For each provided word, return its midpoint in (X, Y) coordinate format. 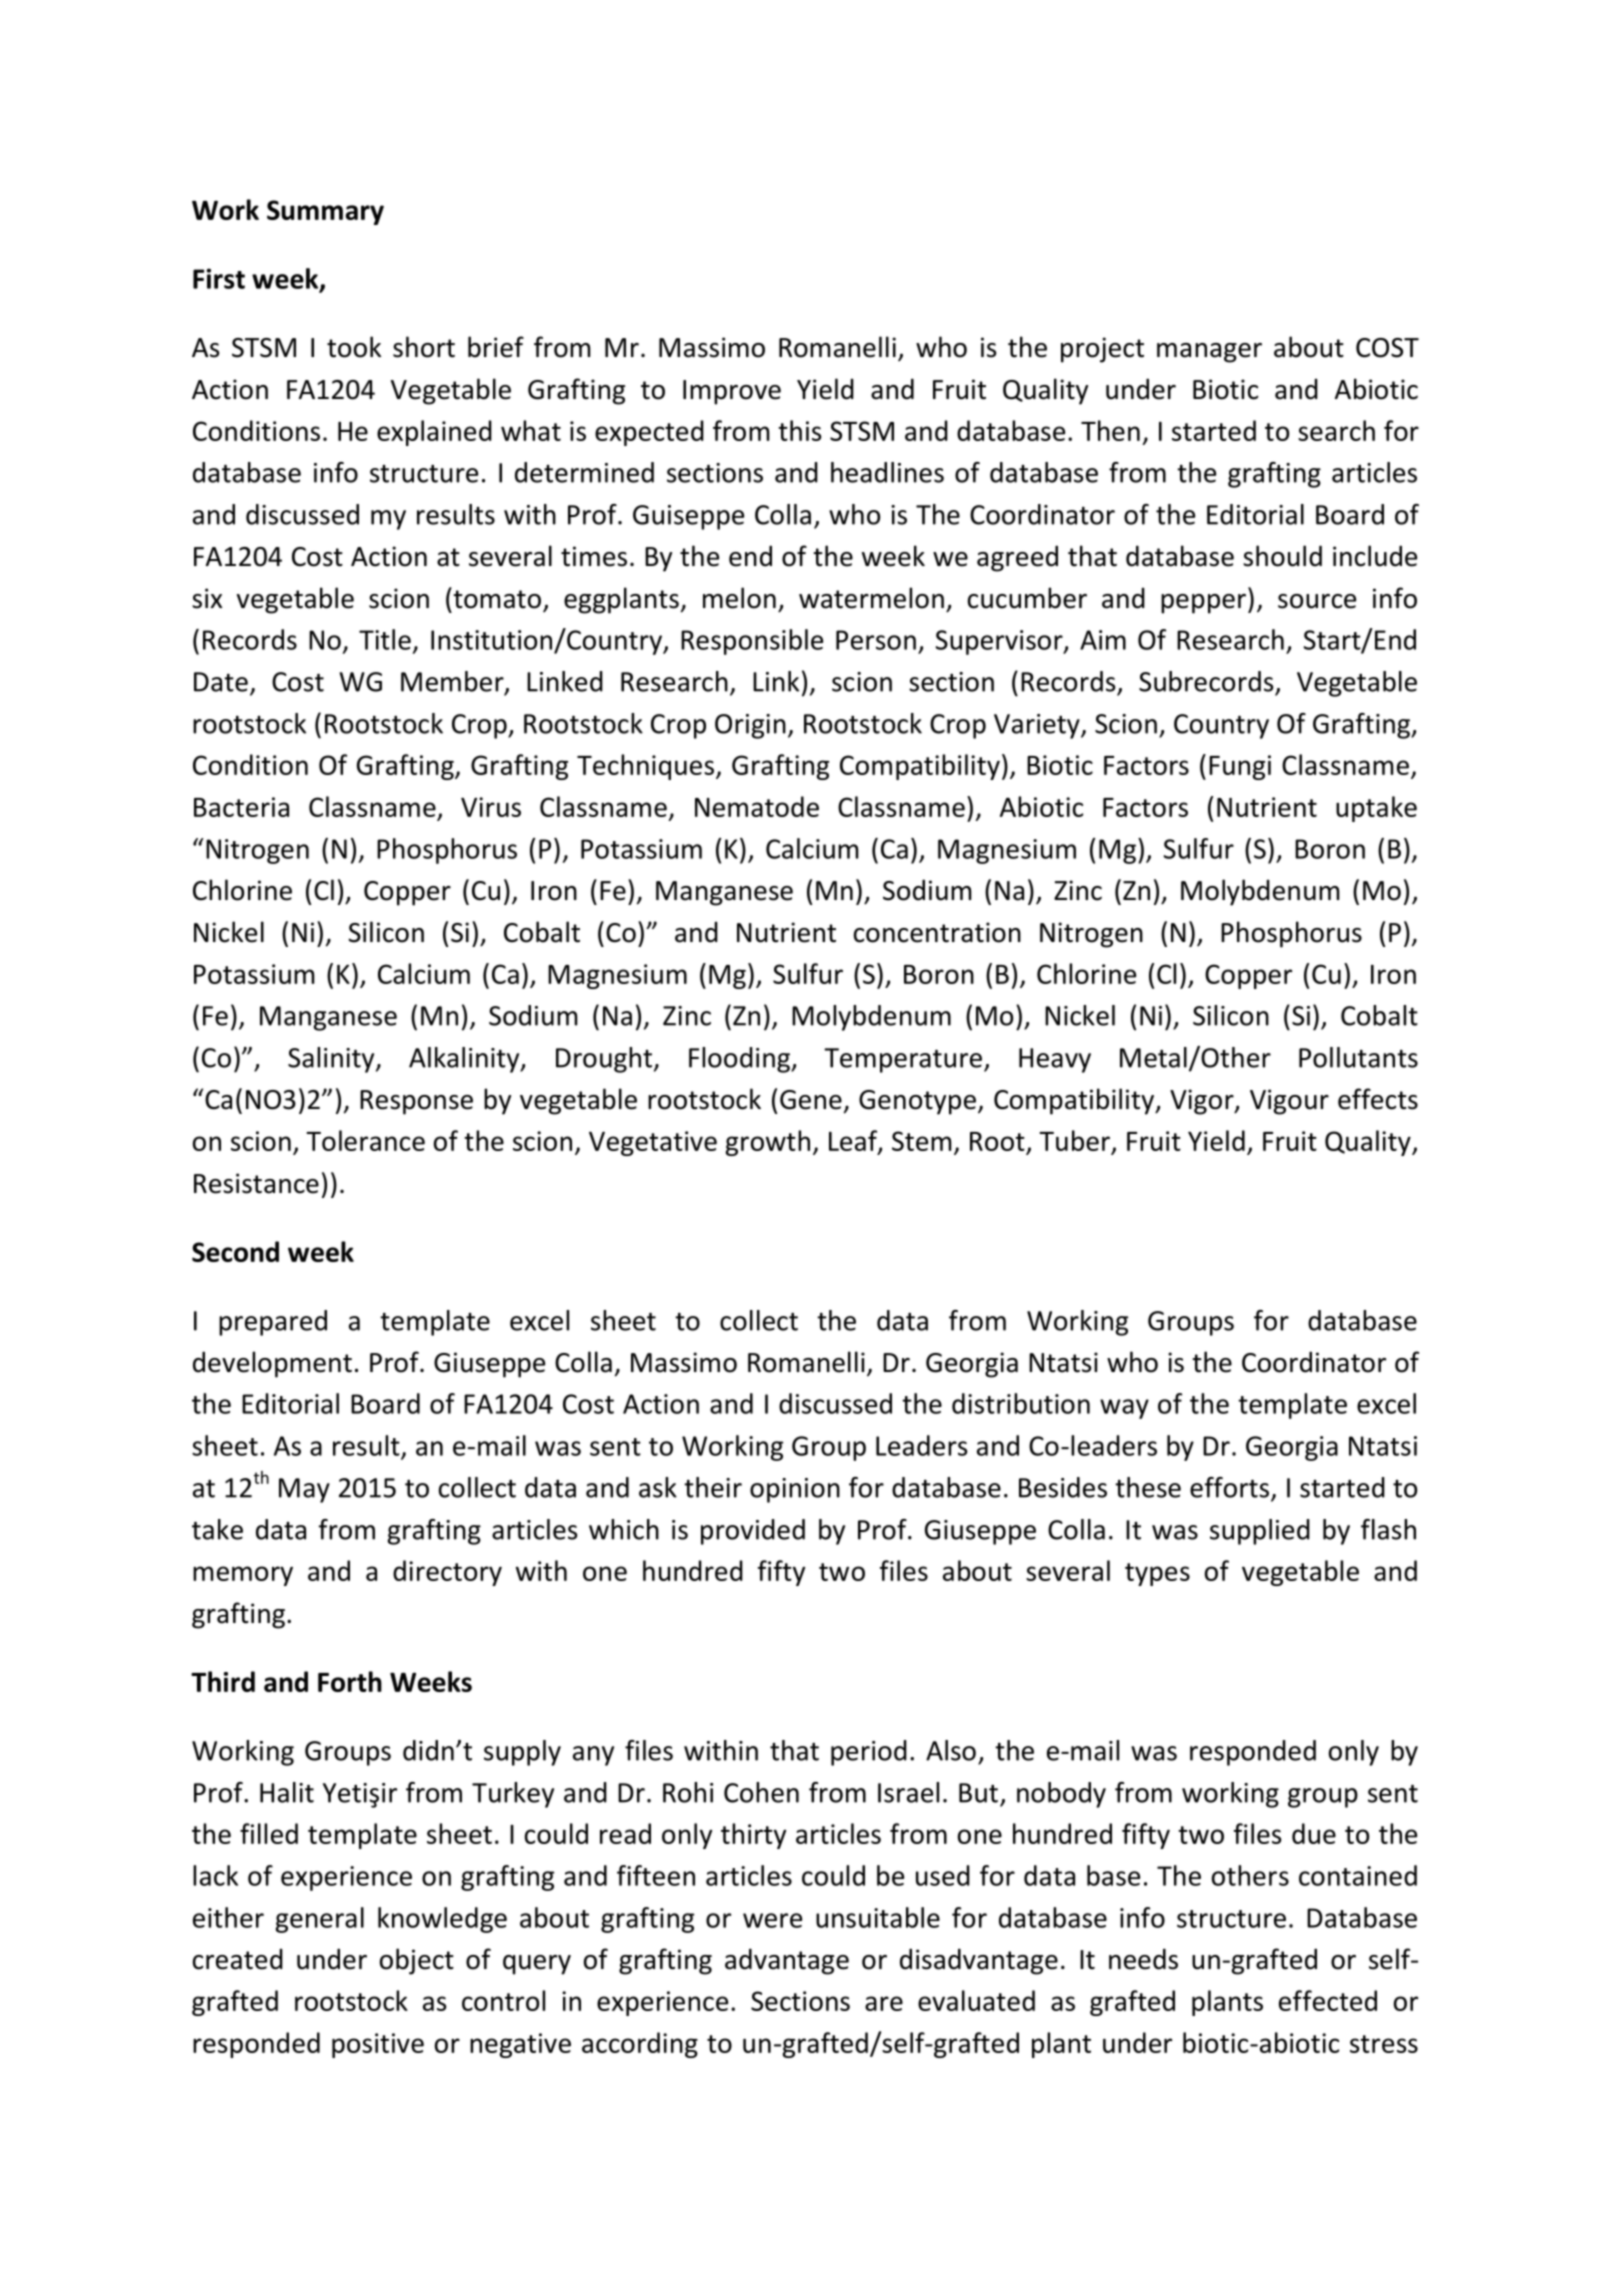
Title (385, 639)
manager (1209, 353)
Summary (325, 212)
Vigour (1289, 1102)
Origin (750, 726)
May (304, 1490)
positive (378, 2045)
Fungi (1240, 767)
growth (767, 1143)
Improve (732, 392)
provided (753, 1532)
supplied (1260, 1532)
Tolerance (365, 1140)
